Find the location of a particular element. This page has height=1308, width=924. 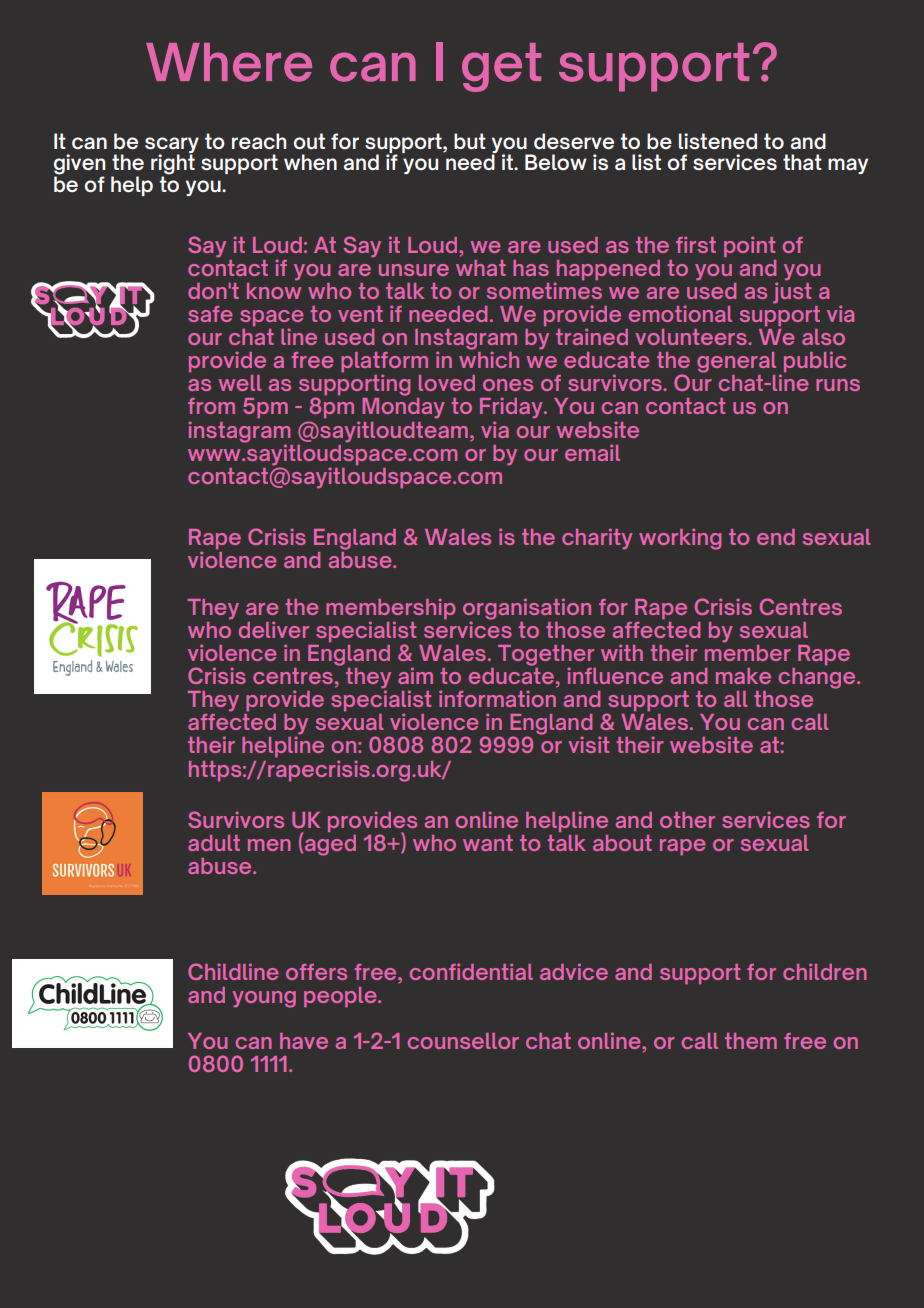

end is located at coordinates (776, 537).
